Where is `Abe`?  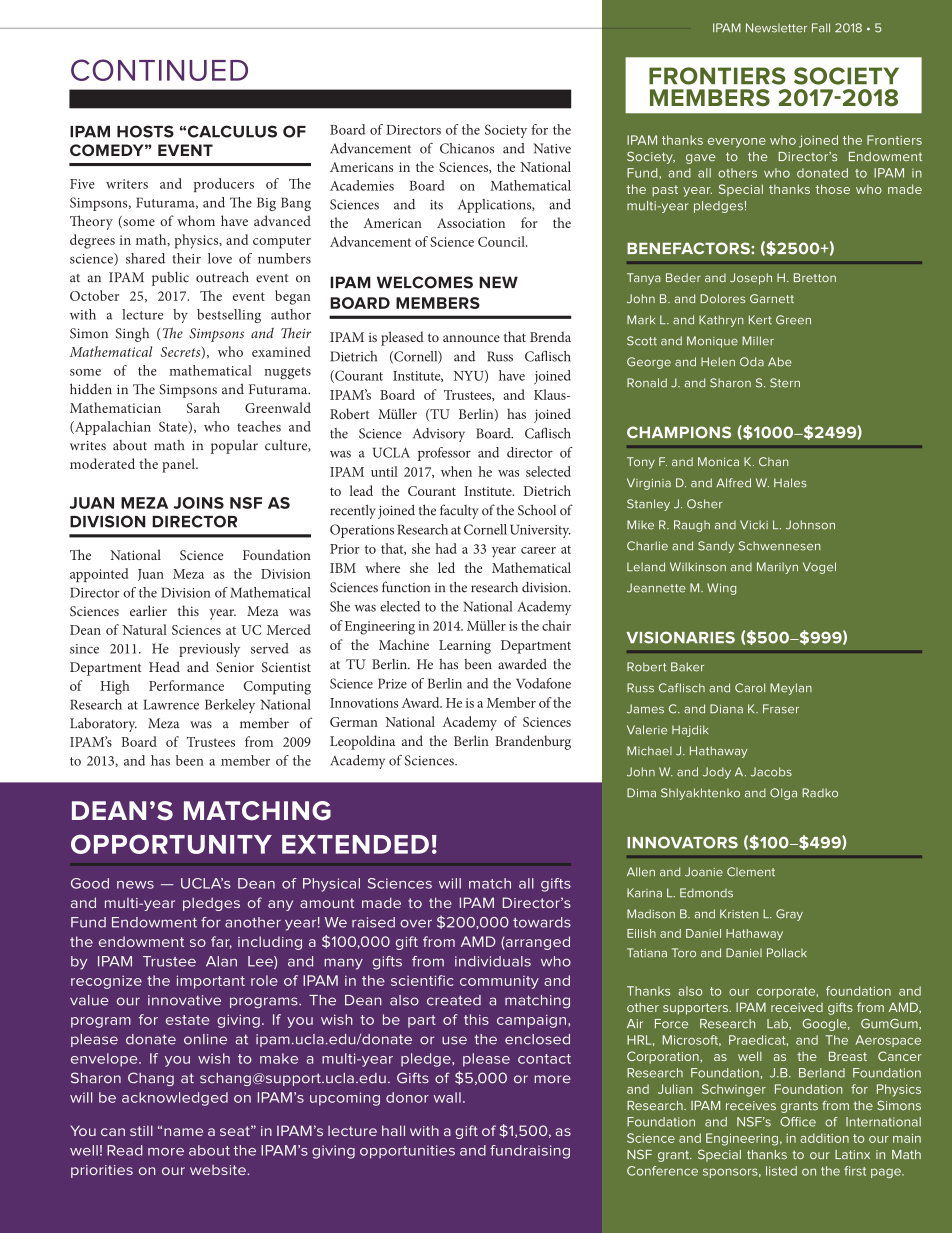
Abe is located at coordinates (780, 362).
